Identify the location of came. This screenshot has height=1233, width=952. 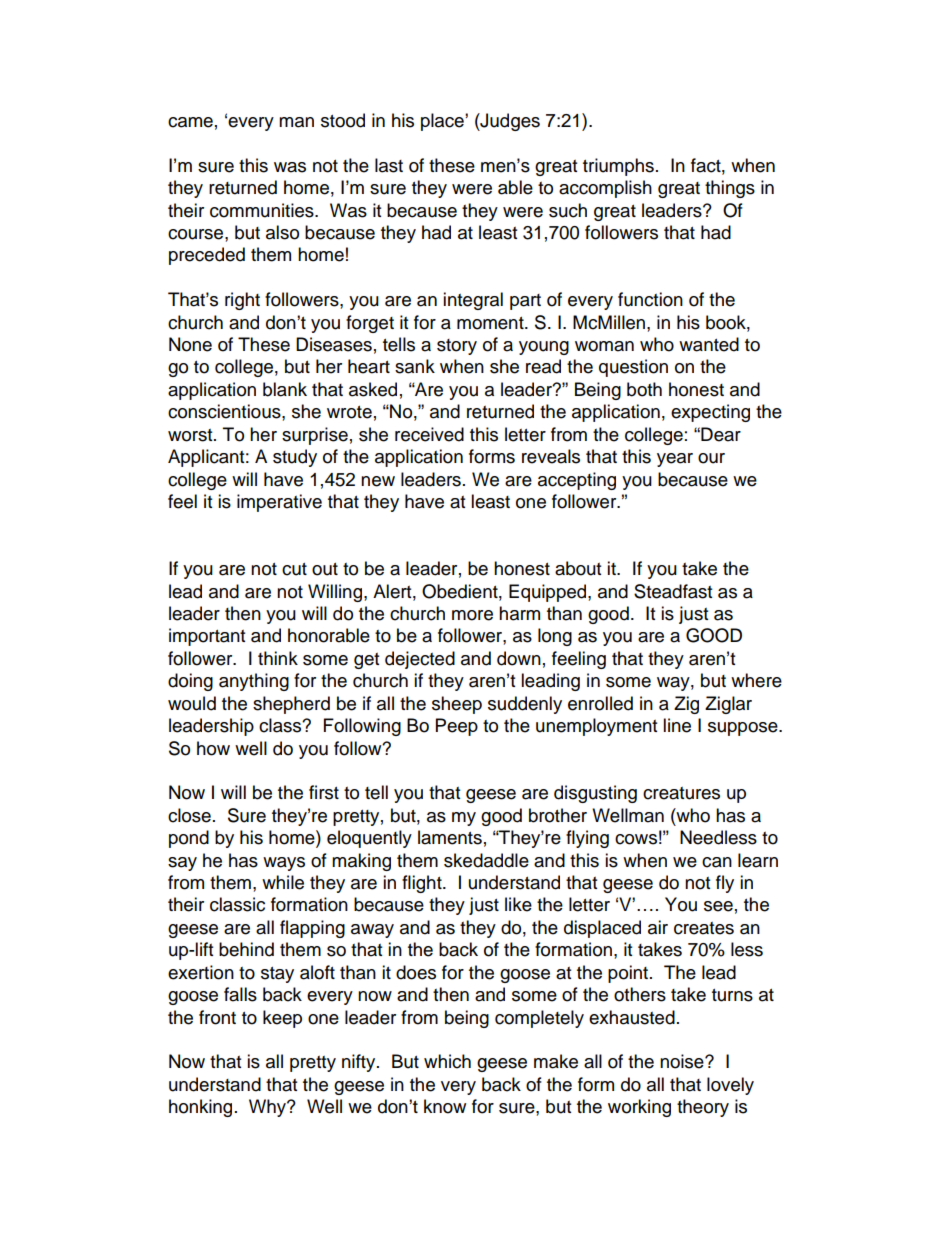
(190, 122).
